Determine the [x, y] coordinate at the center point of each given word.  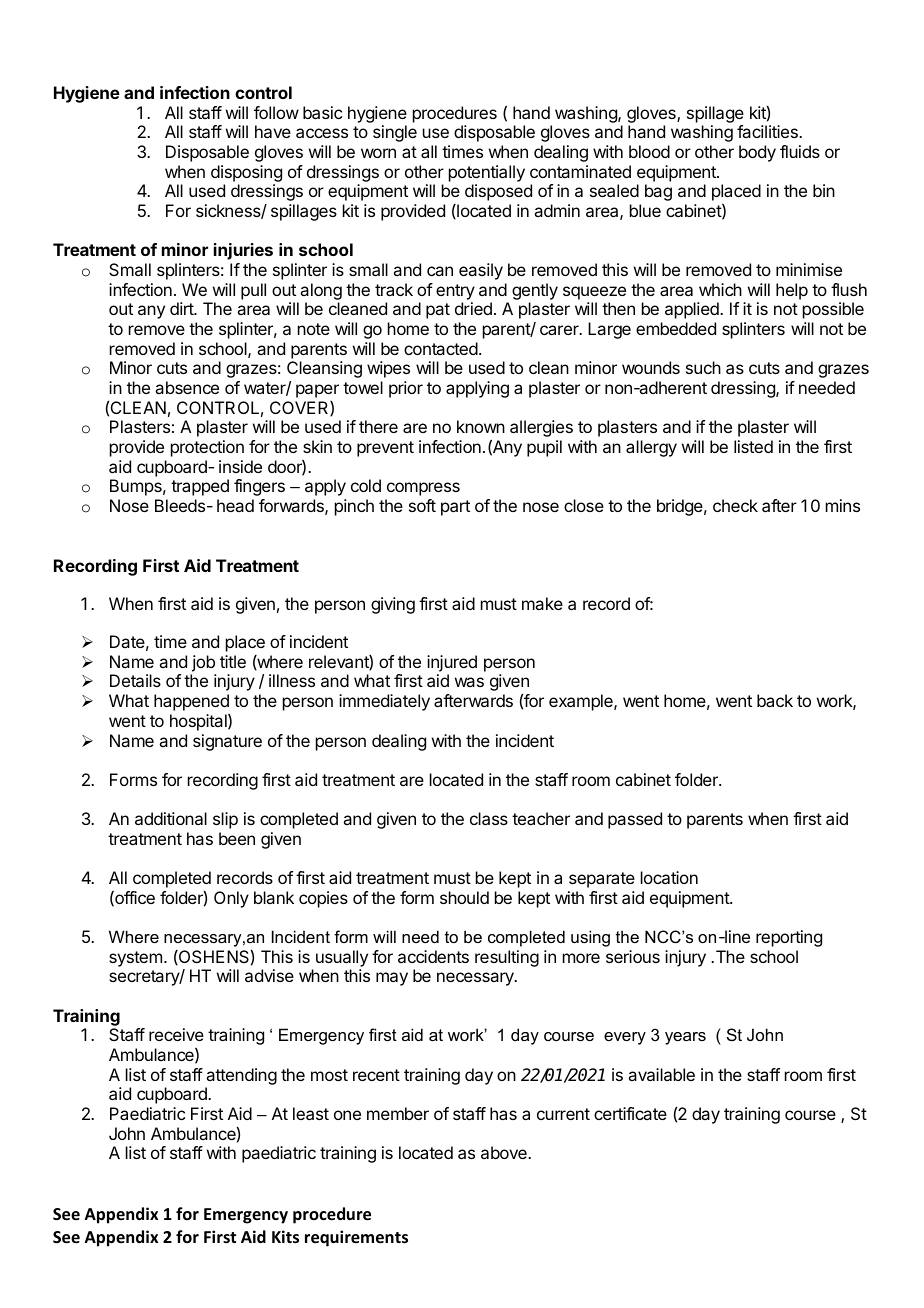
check [735, 505]
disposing [246, 175]
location [669, 877]
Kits [285, 1237]
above [505, 1152]
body [757, 153]
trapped [200, 487]
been [237, 838]
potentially [487, 173]
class [489, 818]
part [455, 508]
